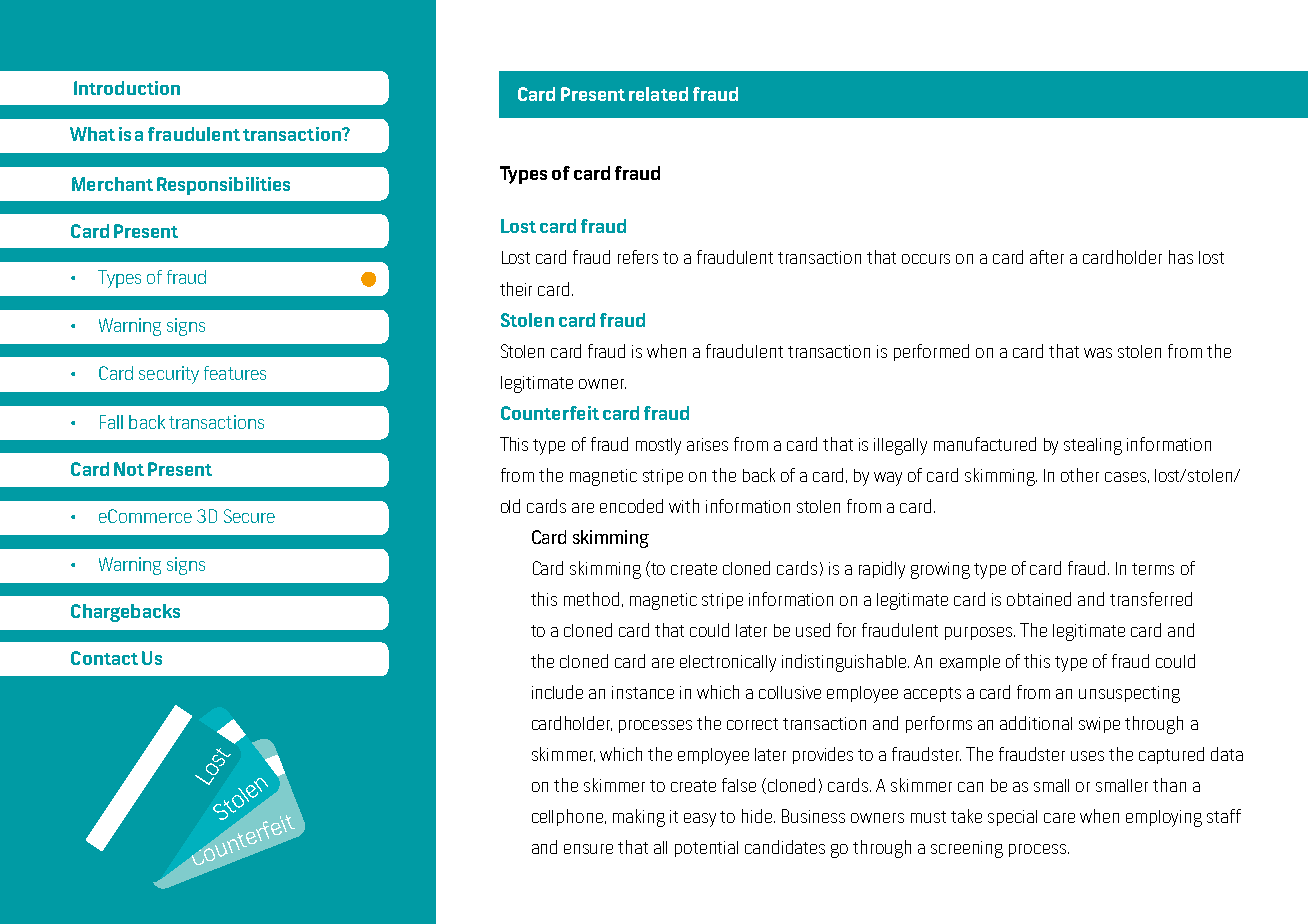  Describe the element at coordinates (658, 94) in the screenshot. I see `related` at that location.
